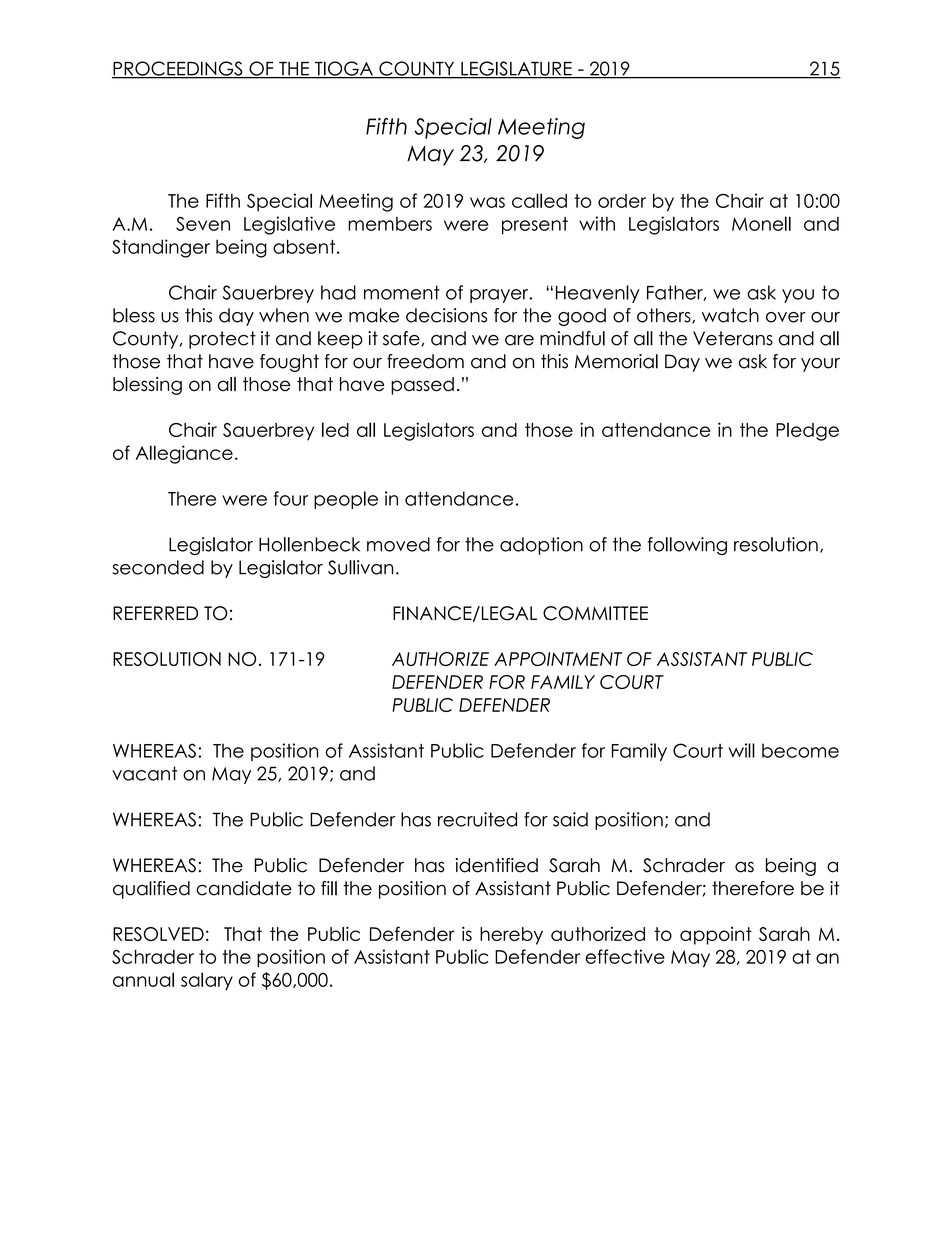 This screenshot has height=1233, width=952. I want to click on salary, so click(207, 981).
